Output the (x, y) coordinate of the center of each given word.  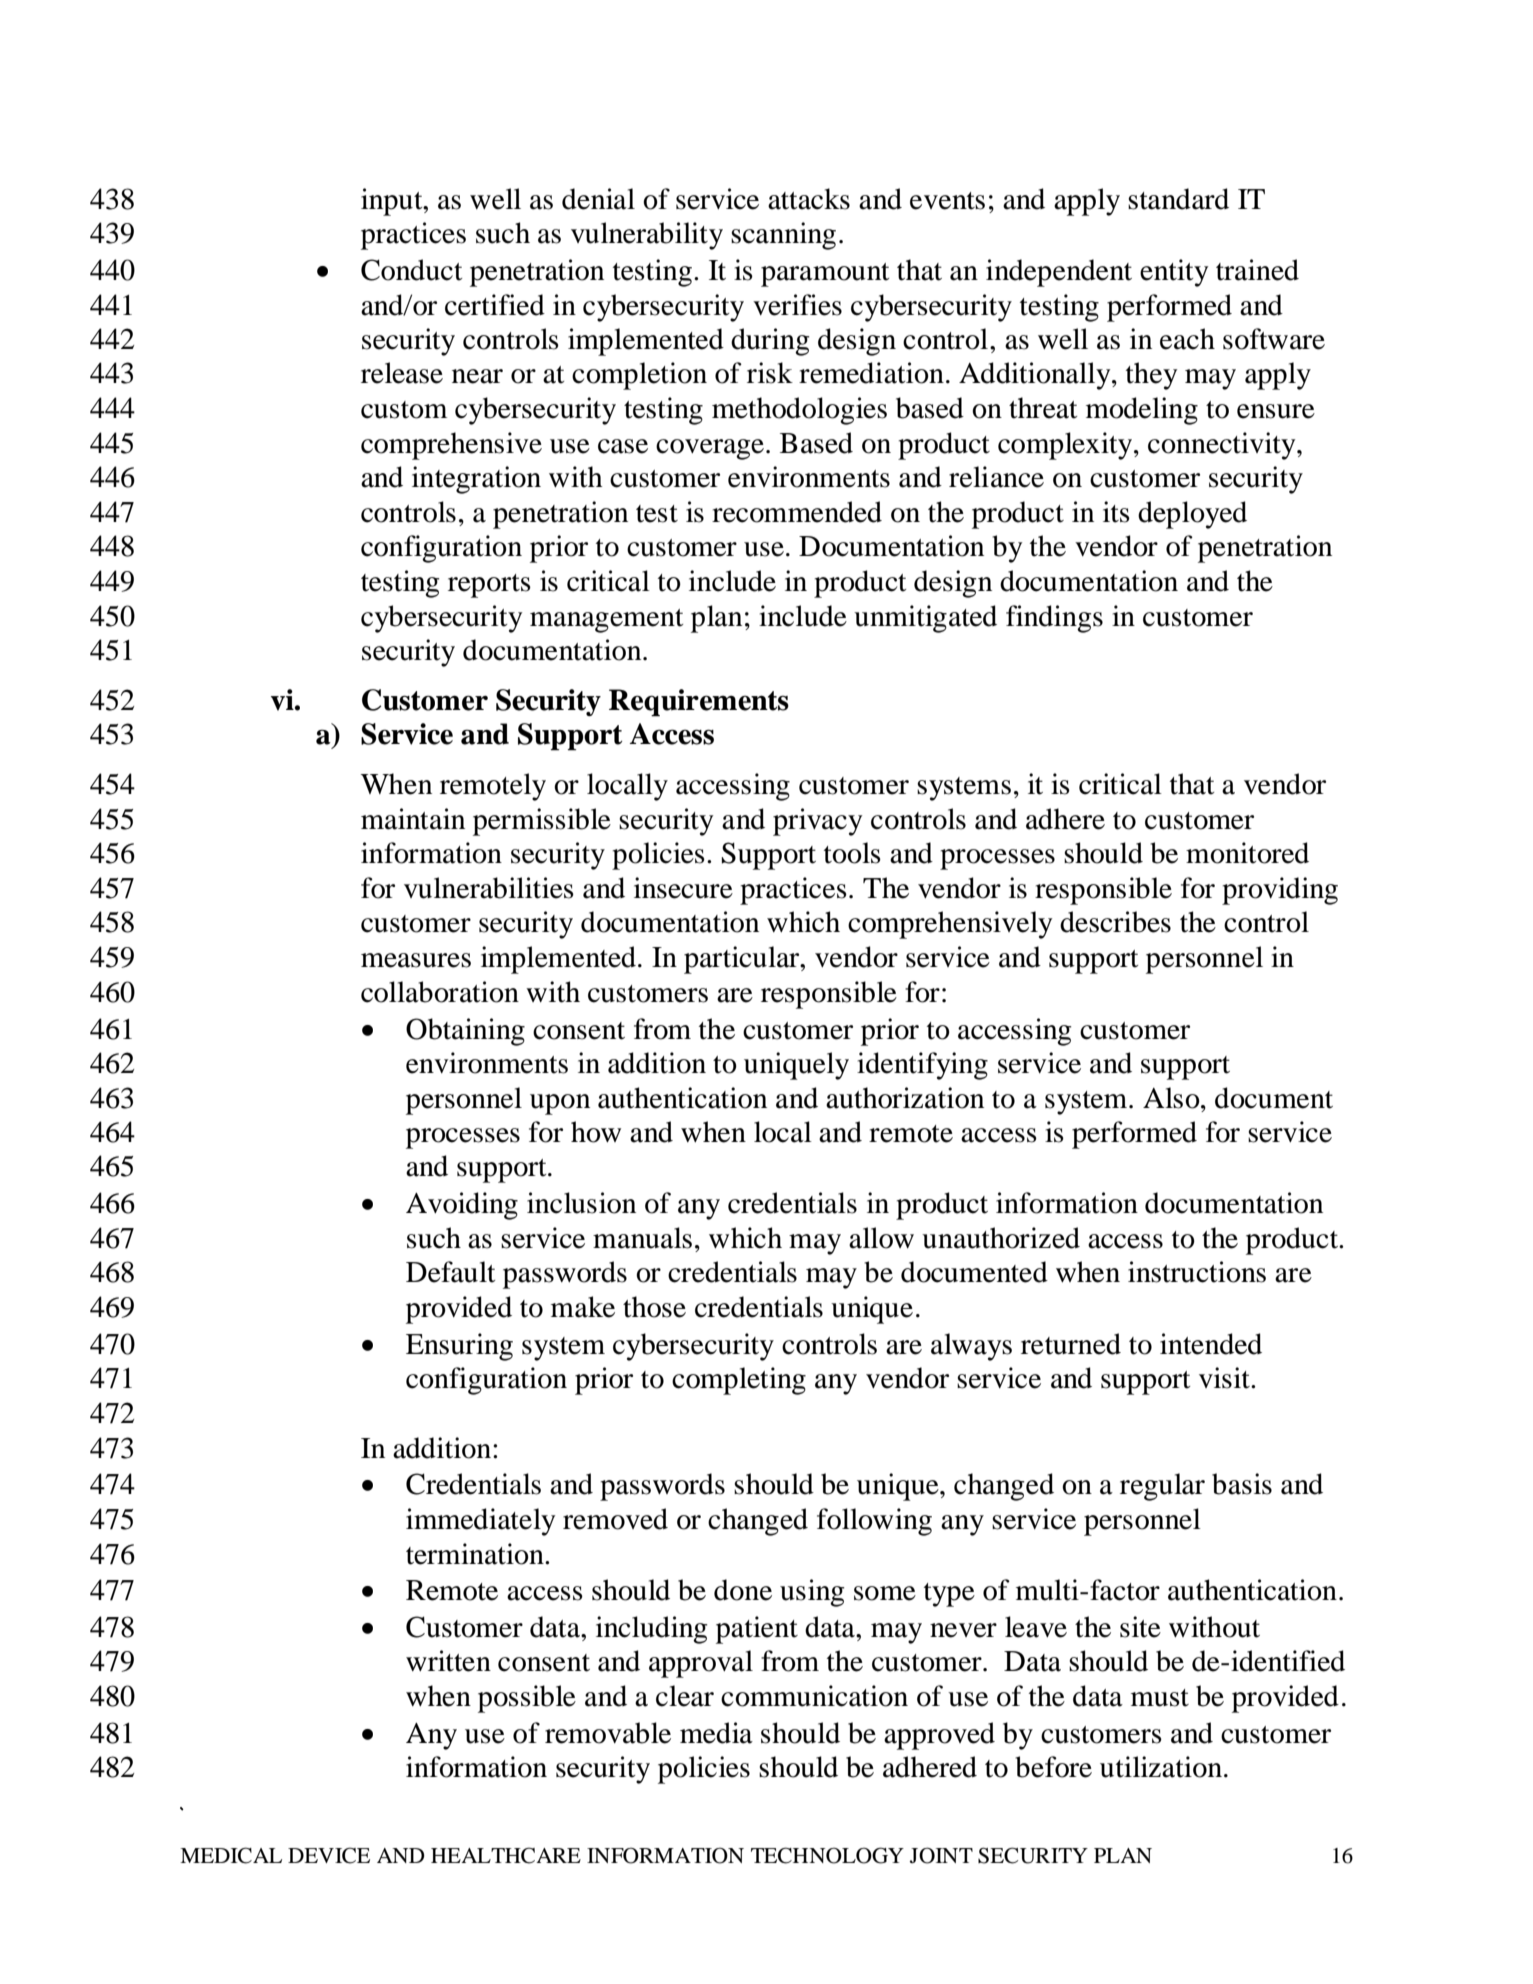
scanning (783, 236)
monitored (1247, 853)
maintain (413, 819)
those (654, 1307)
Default (451, 1272)
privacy (817, 822)
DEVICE (329, 1855)
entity (1174, 273)
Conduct (412, 270)
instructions (1197, 1272)
